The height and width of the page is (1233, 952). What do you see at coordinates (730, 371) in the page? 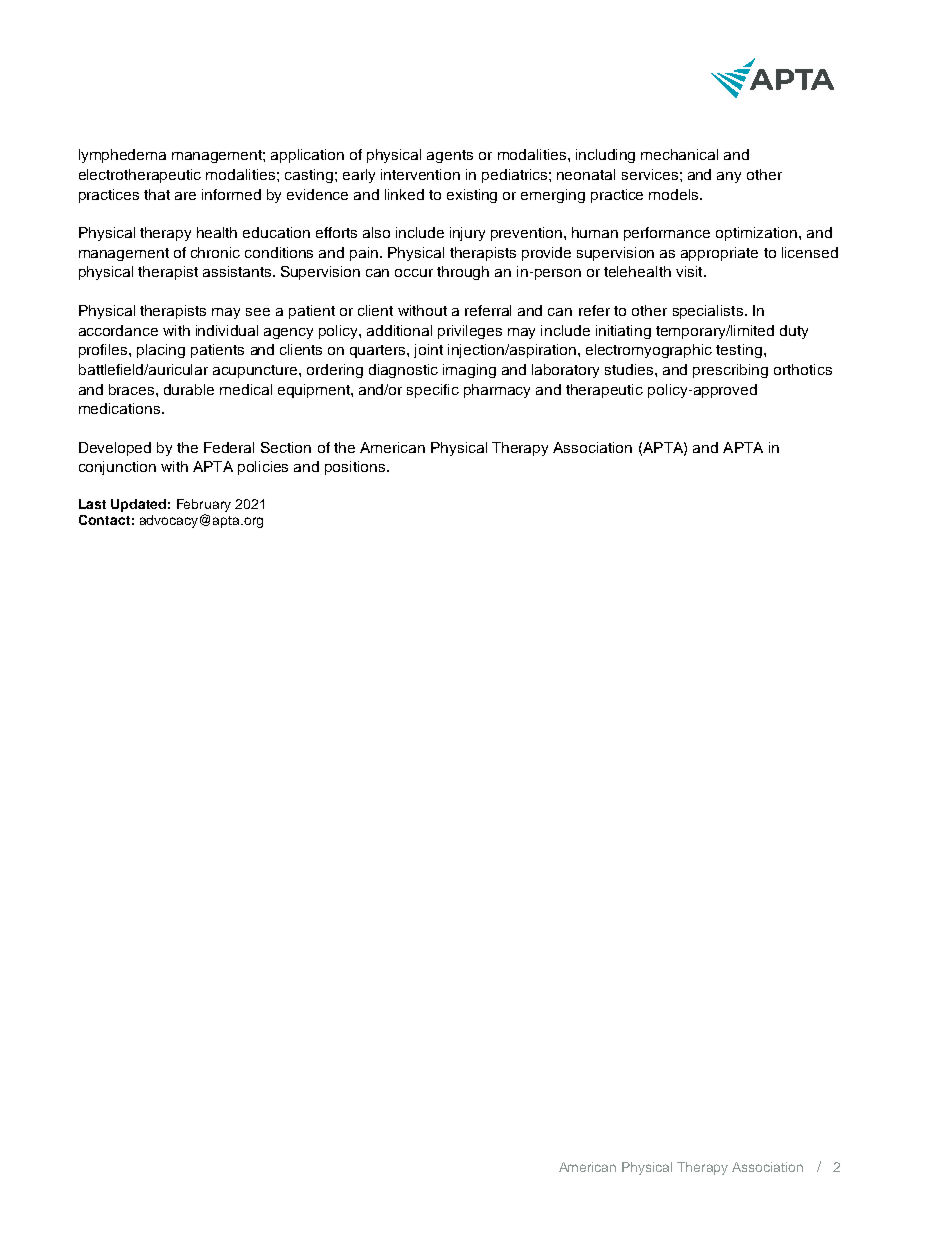
I see `prescribing` at bounding box center [730, 371].
